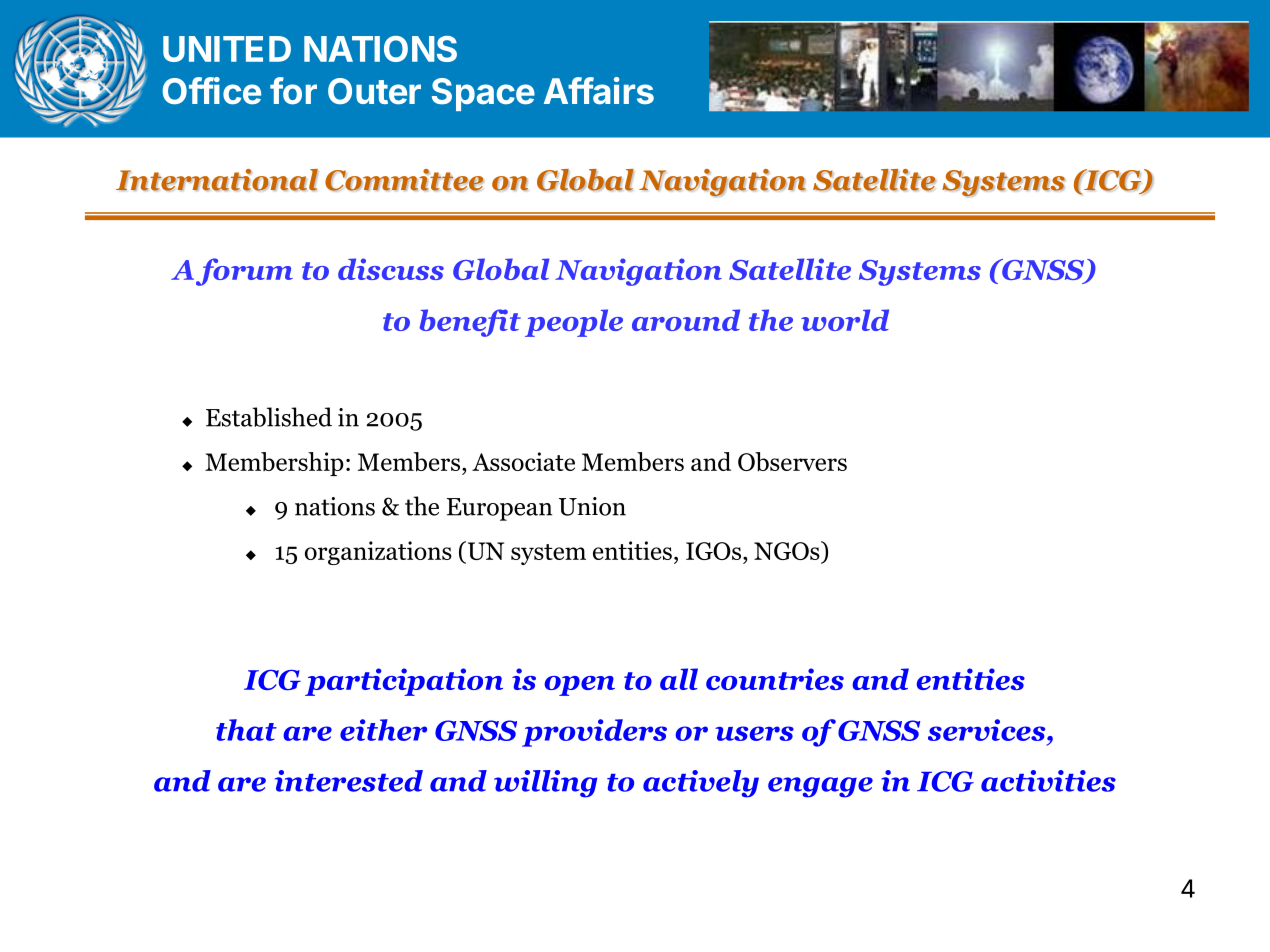  What do you see at coordinates (269, 417) in the page?
I see `Established` at bounding box center [269, 417].
